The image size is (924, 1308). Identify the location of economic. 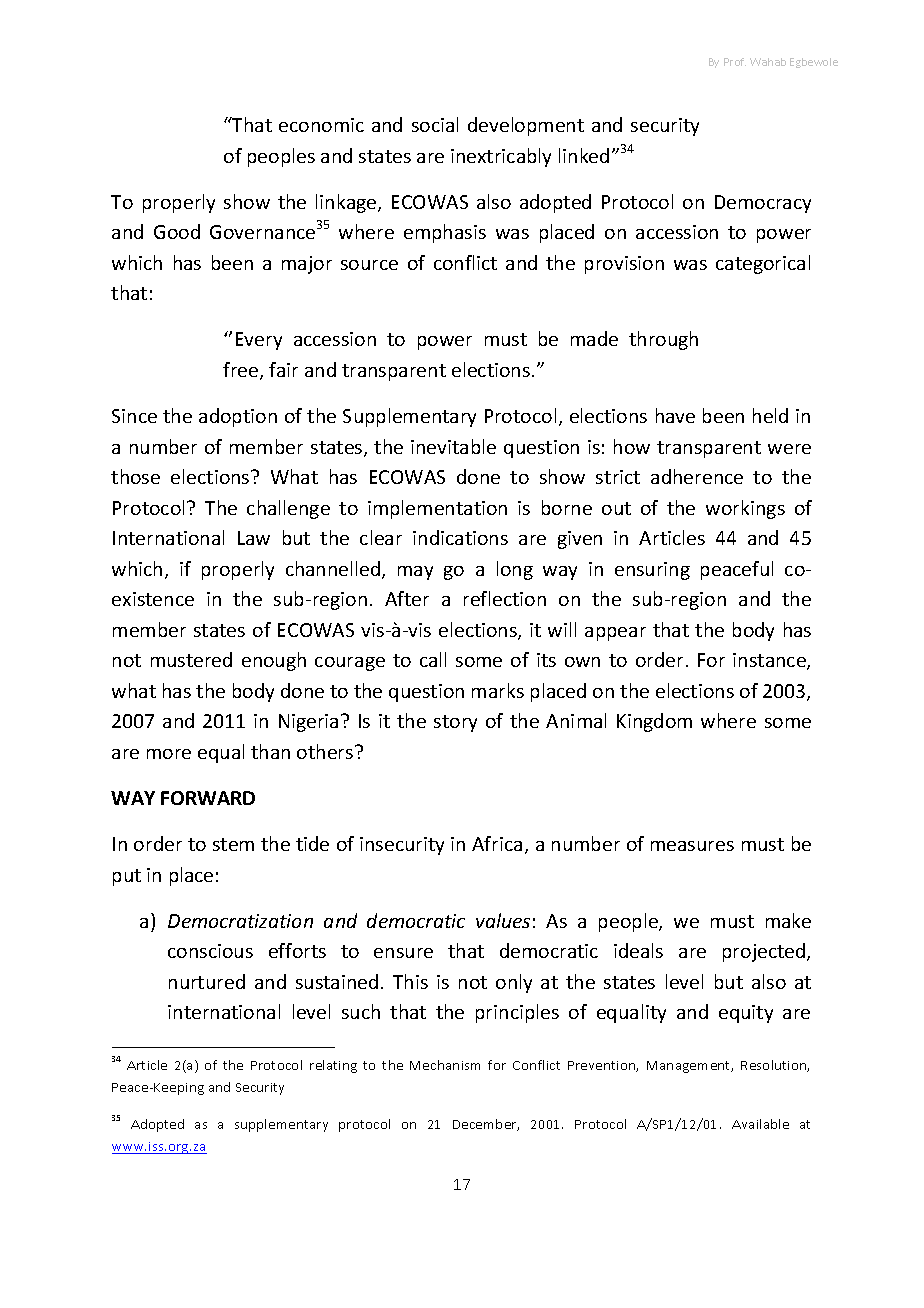
(321, 125).
